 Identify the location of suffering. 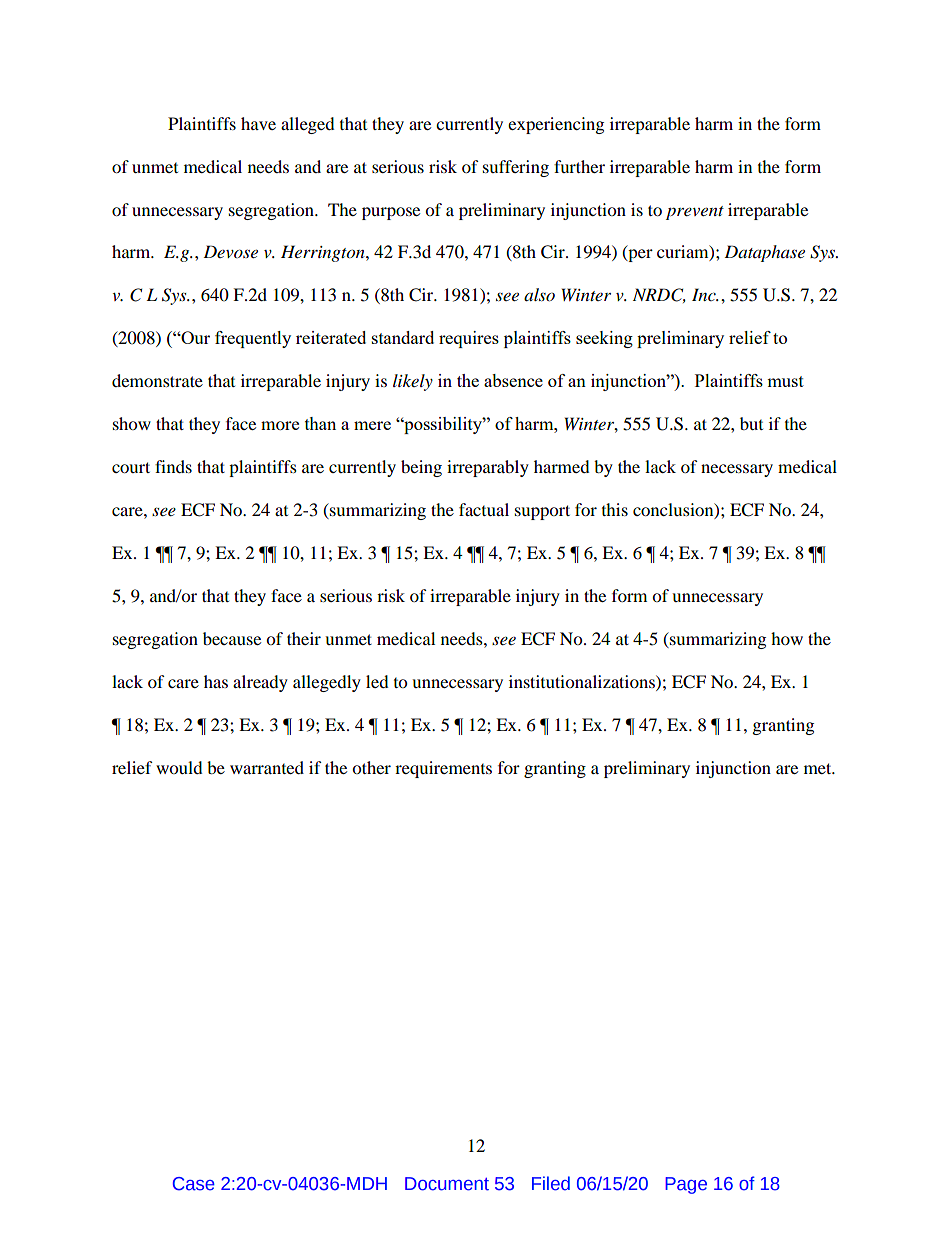
(516, 168).
